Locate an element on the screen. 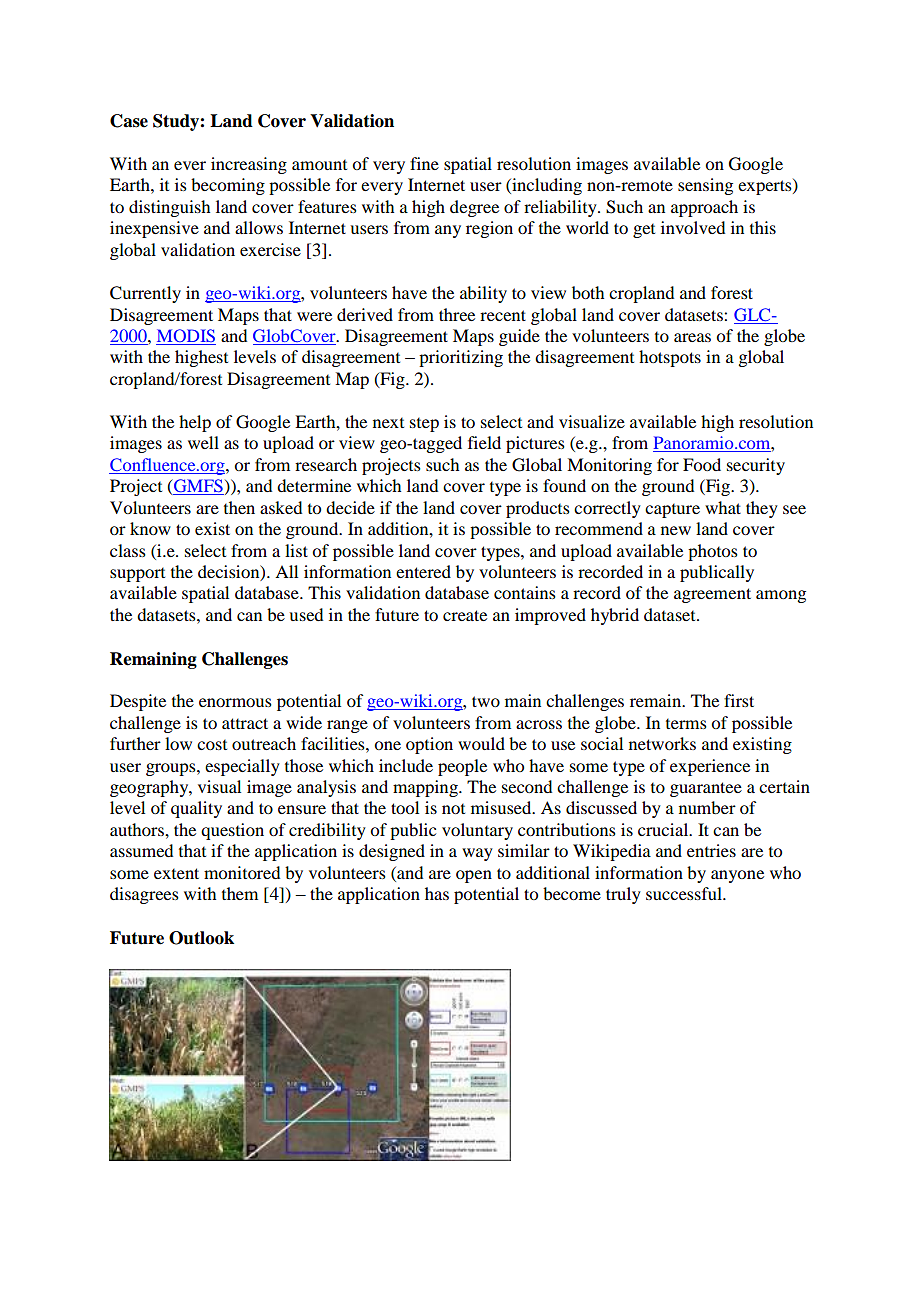 The height and width of the screenshot is (1308, 924). would is located at coordinates (481, 743).
